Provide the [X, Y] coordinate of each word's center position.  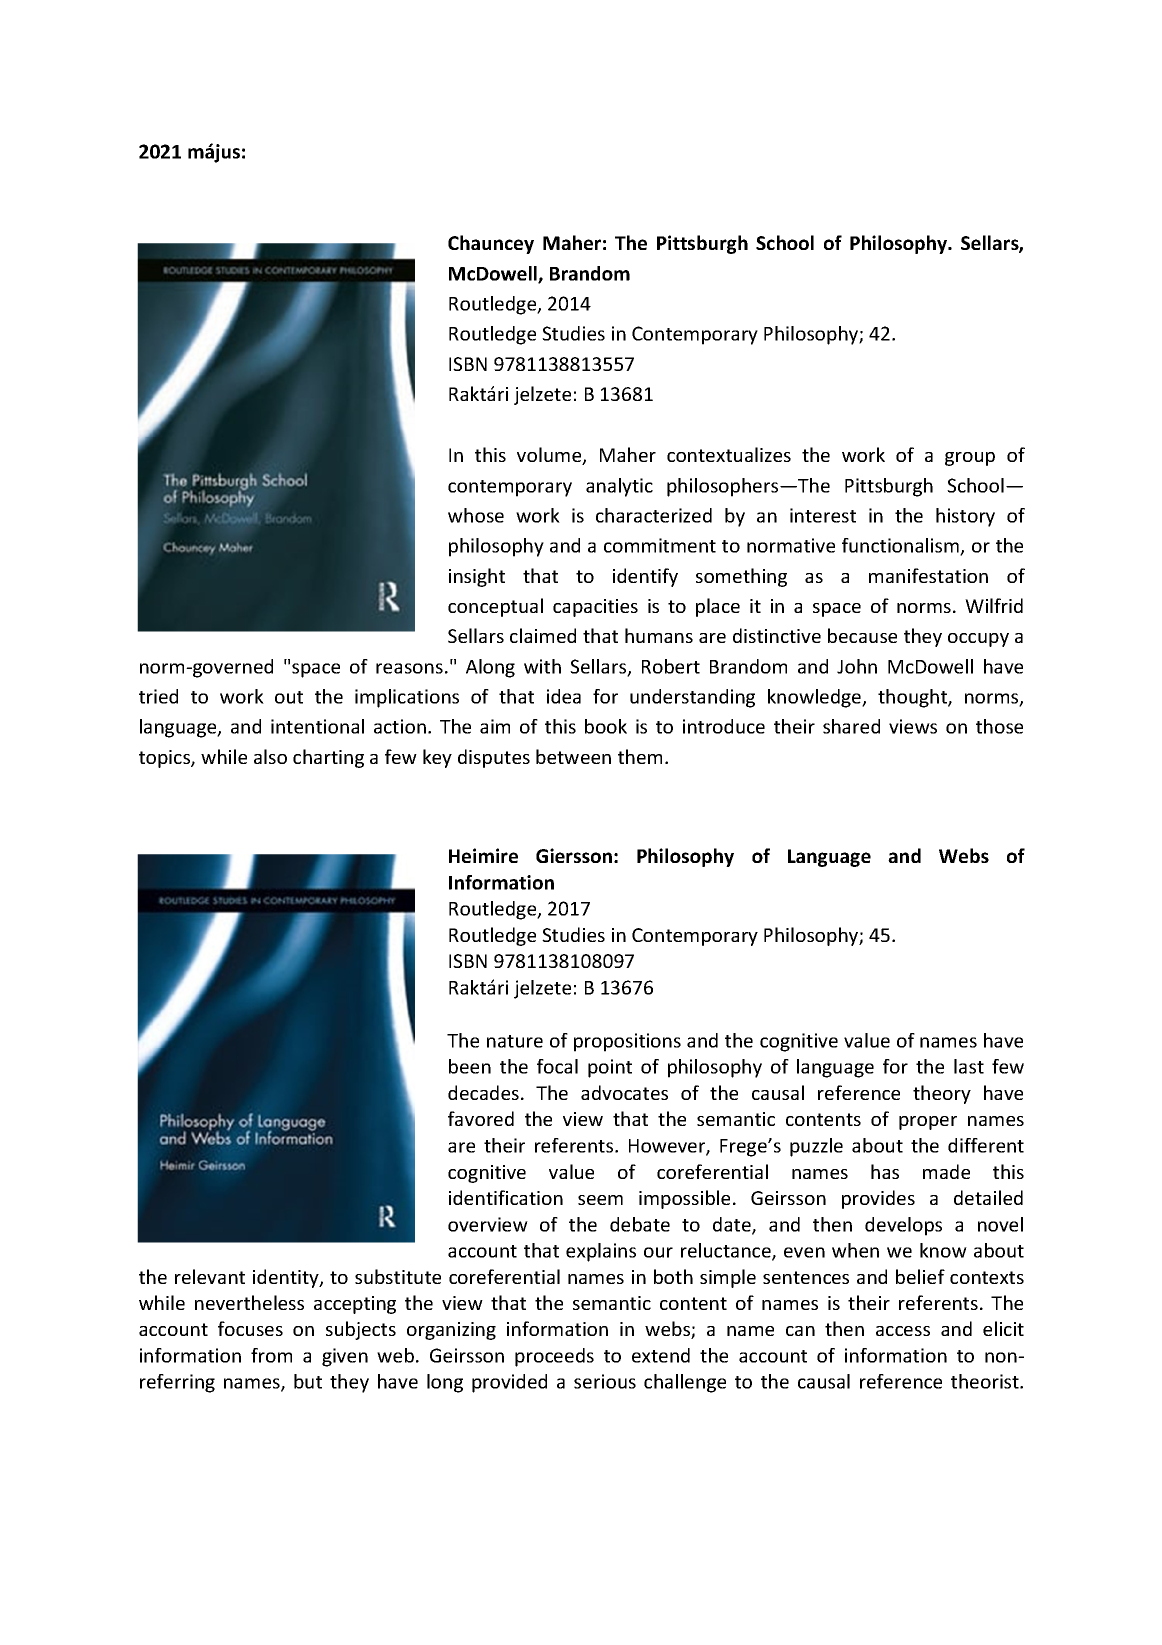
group [970, 459]
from [271, 1355]
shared [851, 726]
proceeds [554, 1357]
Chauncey [491, 244]
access [903, 1331]
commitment [660, 545]
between [573, 756]
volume [550, 456]
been [470, 1066]
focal [557, 1066]
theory [942, 1094]
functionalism [901, 546]
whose [476, 515]
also [270, 756]
